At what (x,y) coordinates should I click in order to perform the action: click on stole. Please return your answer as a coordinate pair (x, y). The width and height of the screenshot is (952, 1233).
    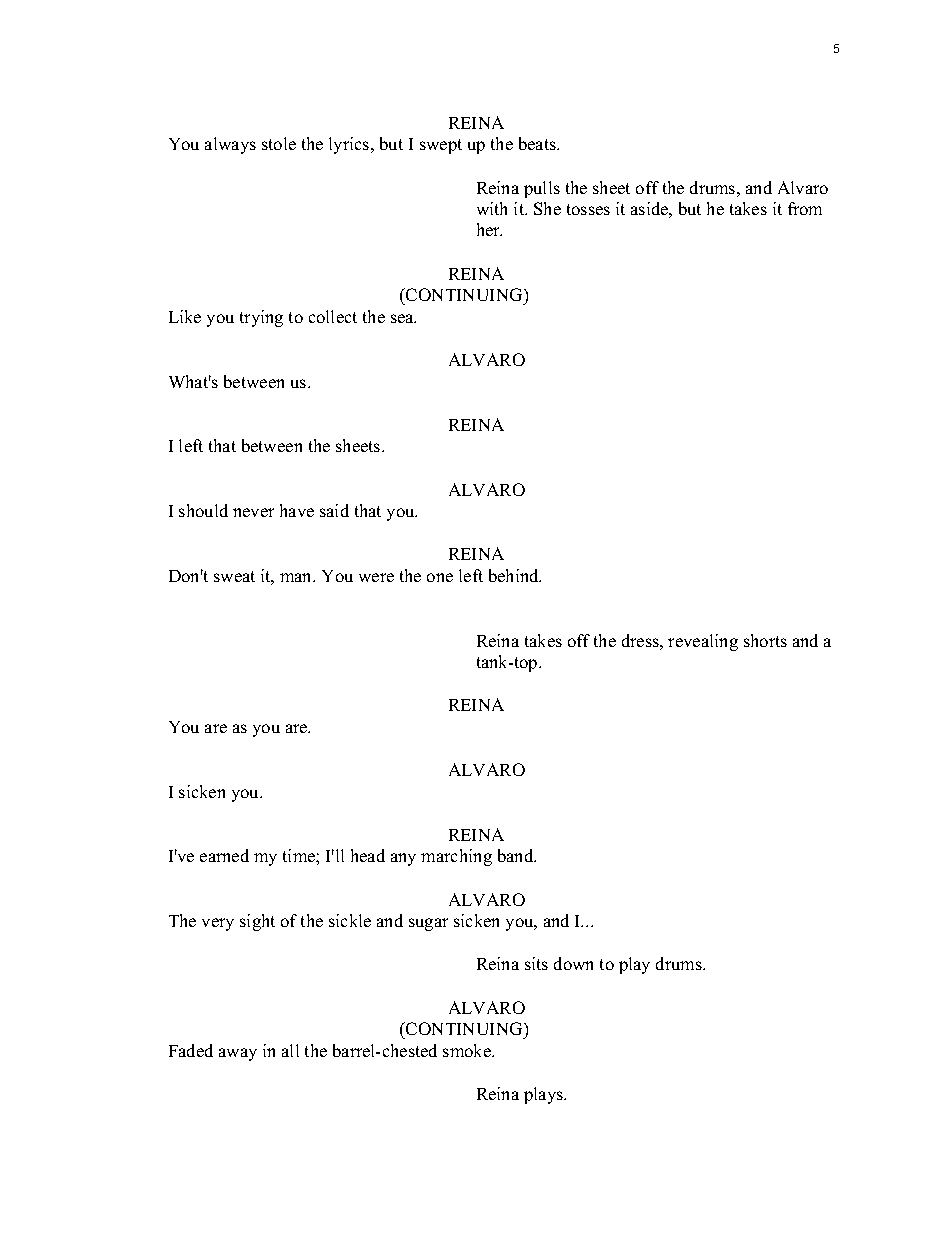
    Looking at the image, I should click on (279, 143).
